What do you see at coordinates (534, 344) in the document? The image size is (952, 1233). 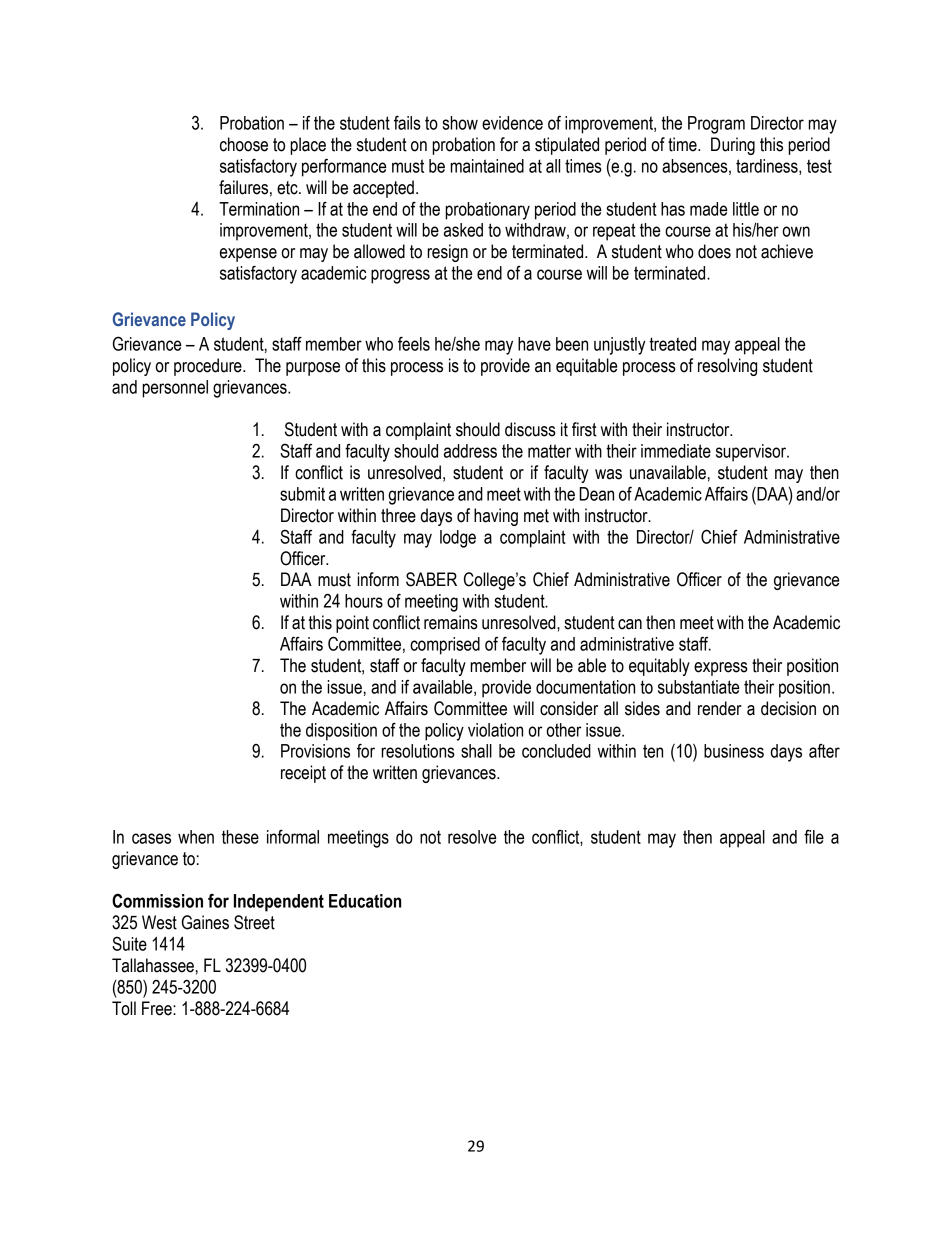 I see `have` at bounding box center [534, 344].
